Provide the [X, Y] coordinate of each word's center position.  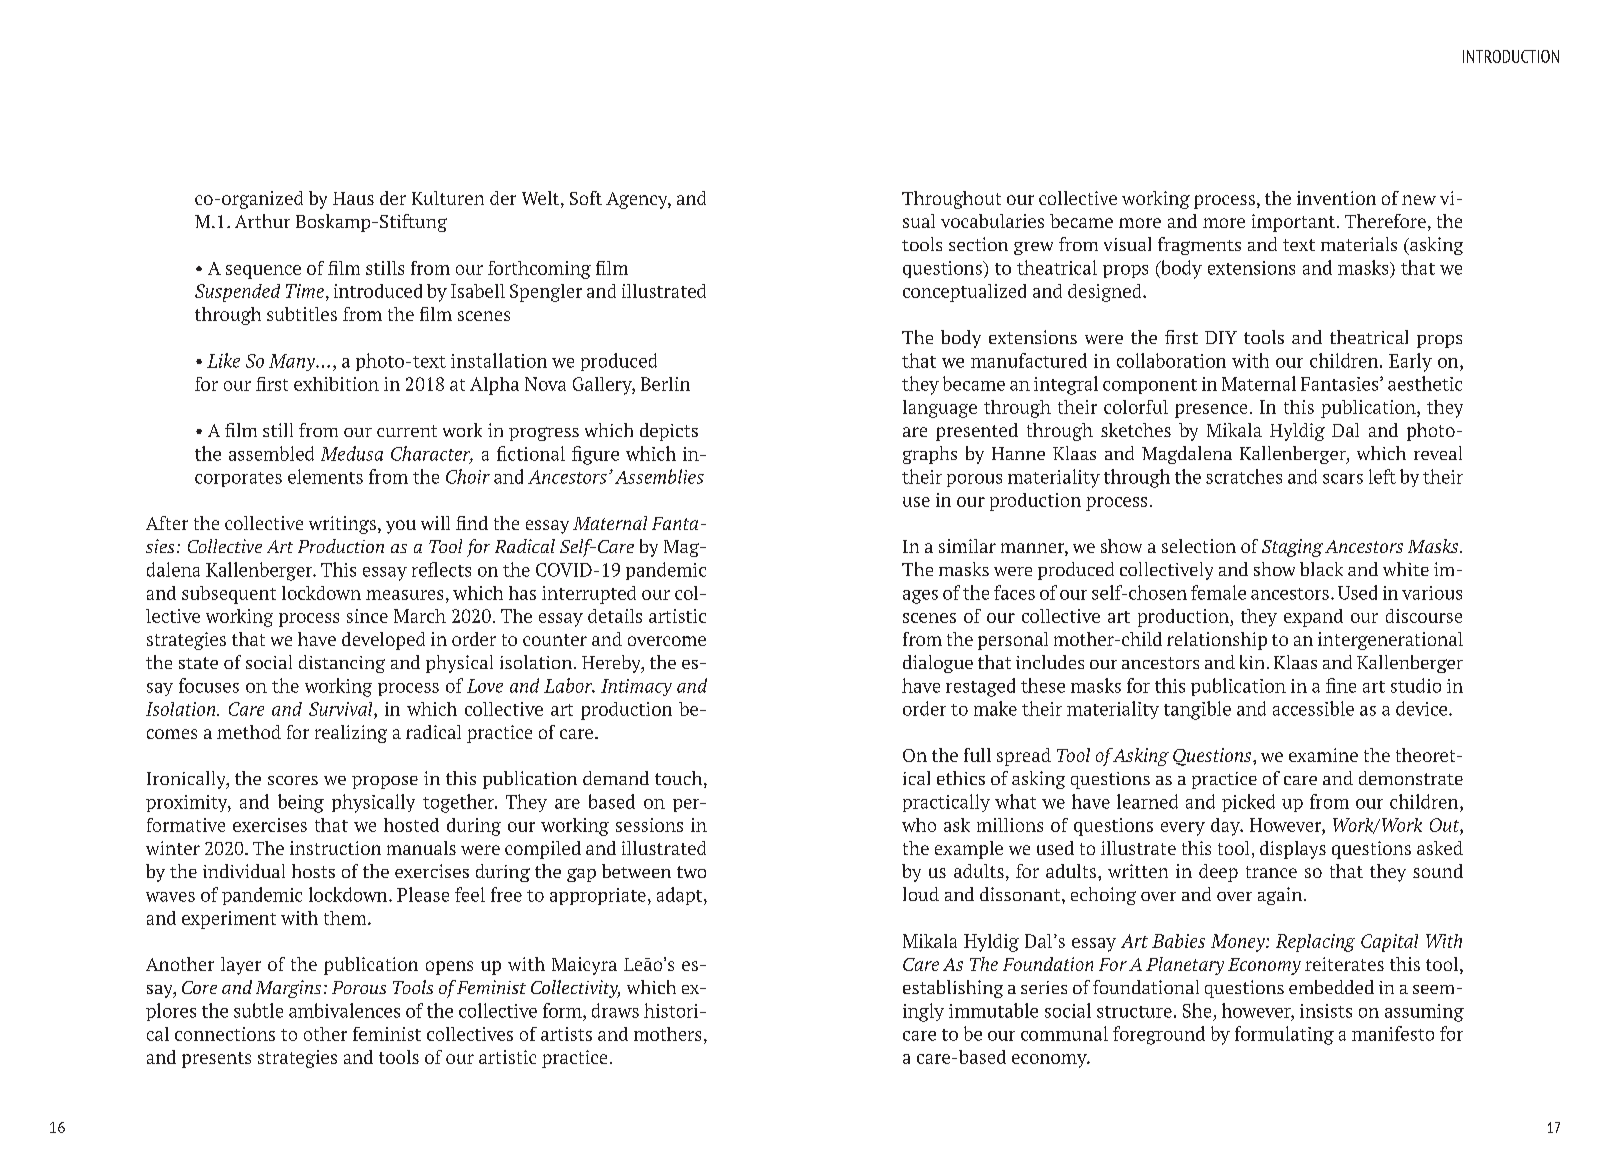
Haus [353, 198]
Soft [586, 198]
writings [342, 525]
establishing [953, 989]
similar [967, 546]
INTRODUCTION [1511, 56]
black [1321, 569]
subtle [258, 1010]
